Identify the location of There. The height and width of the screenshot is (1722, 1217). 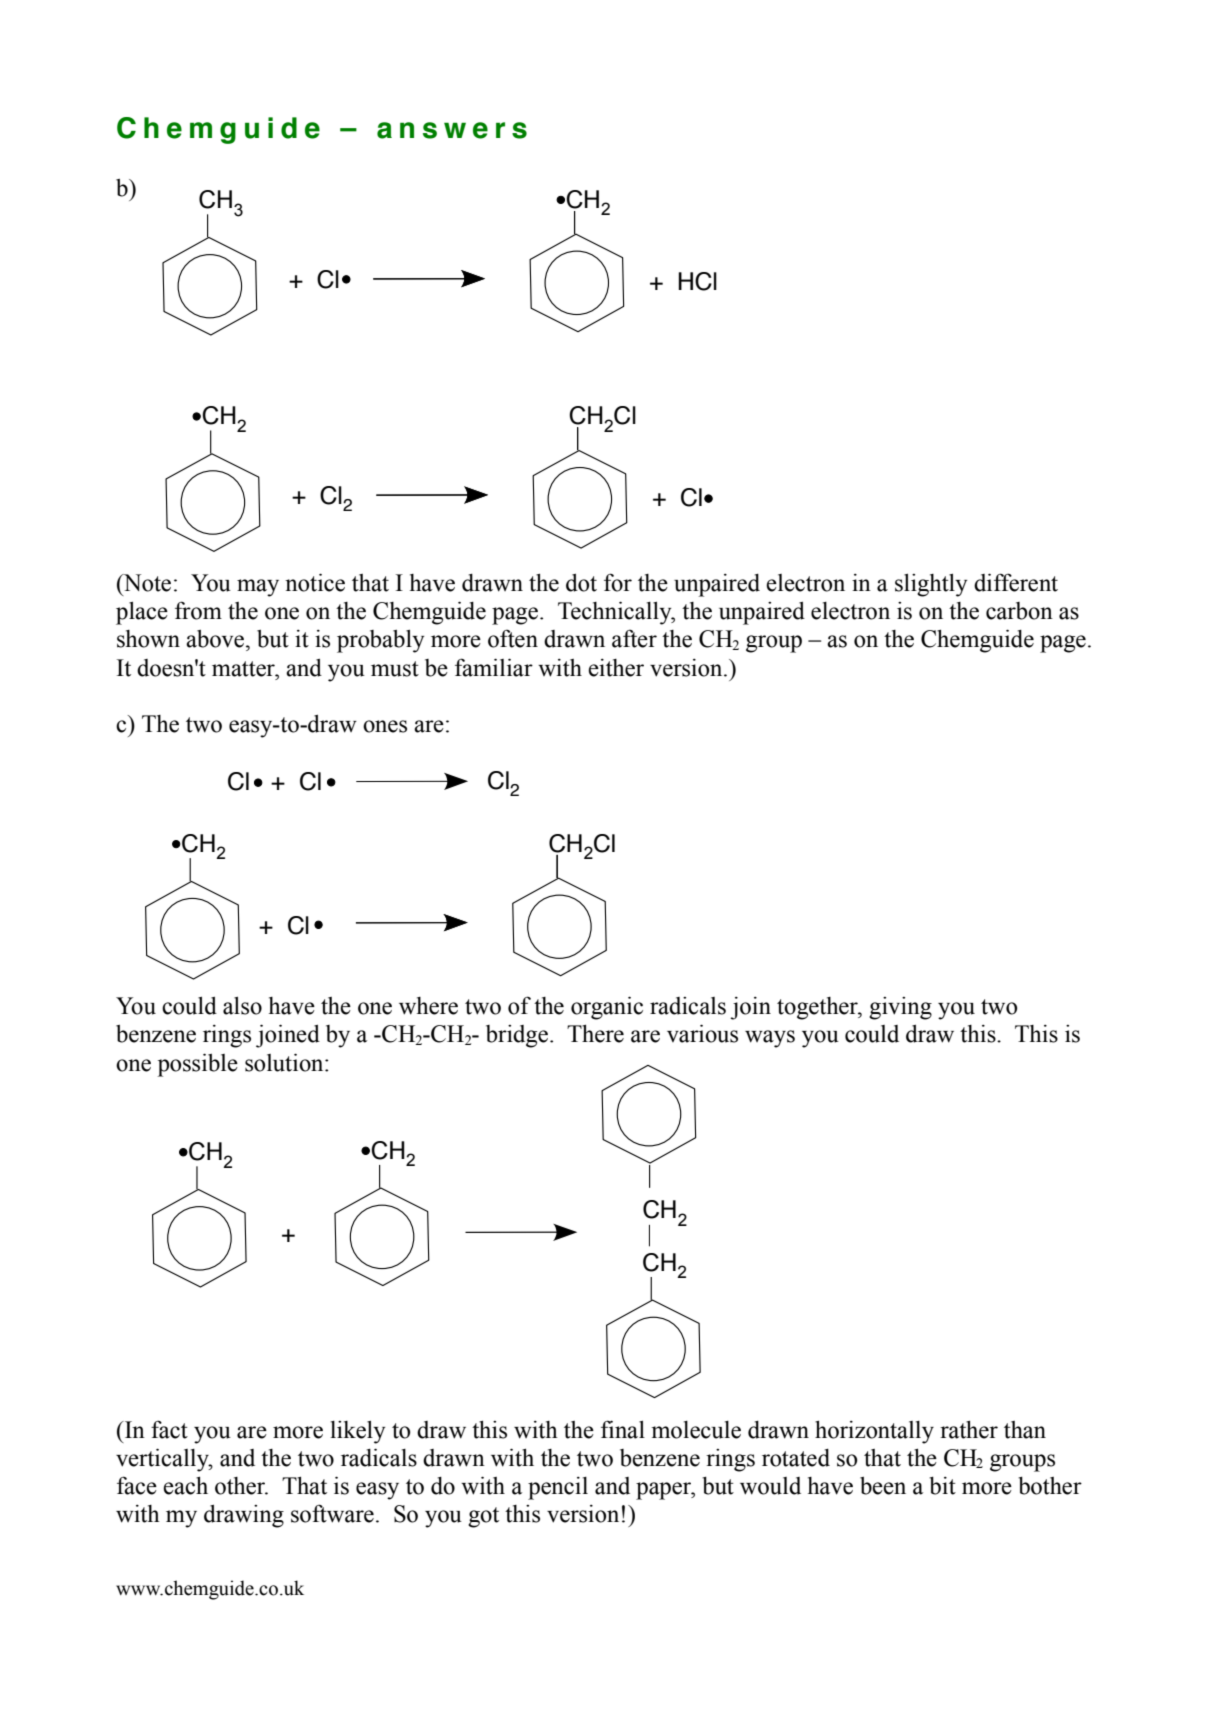
(595, 1033).
